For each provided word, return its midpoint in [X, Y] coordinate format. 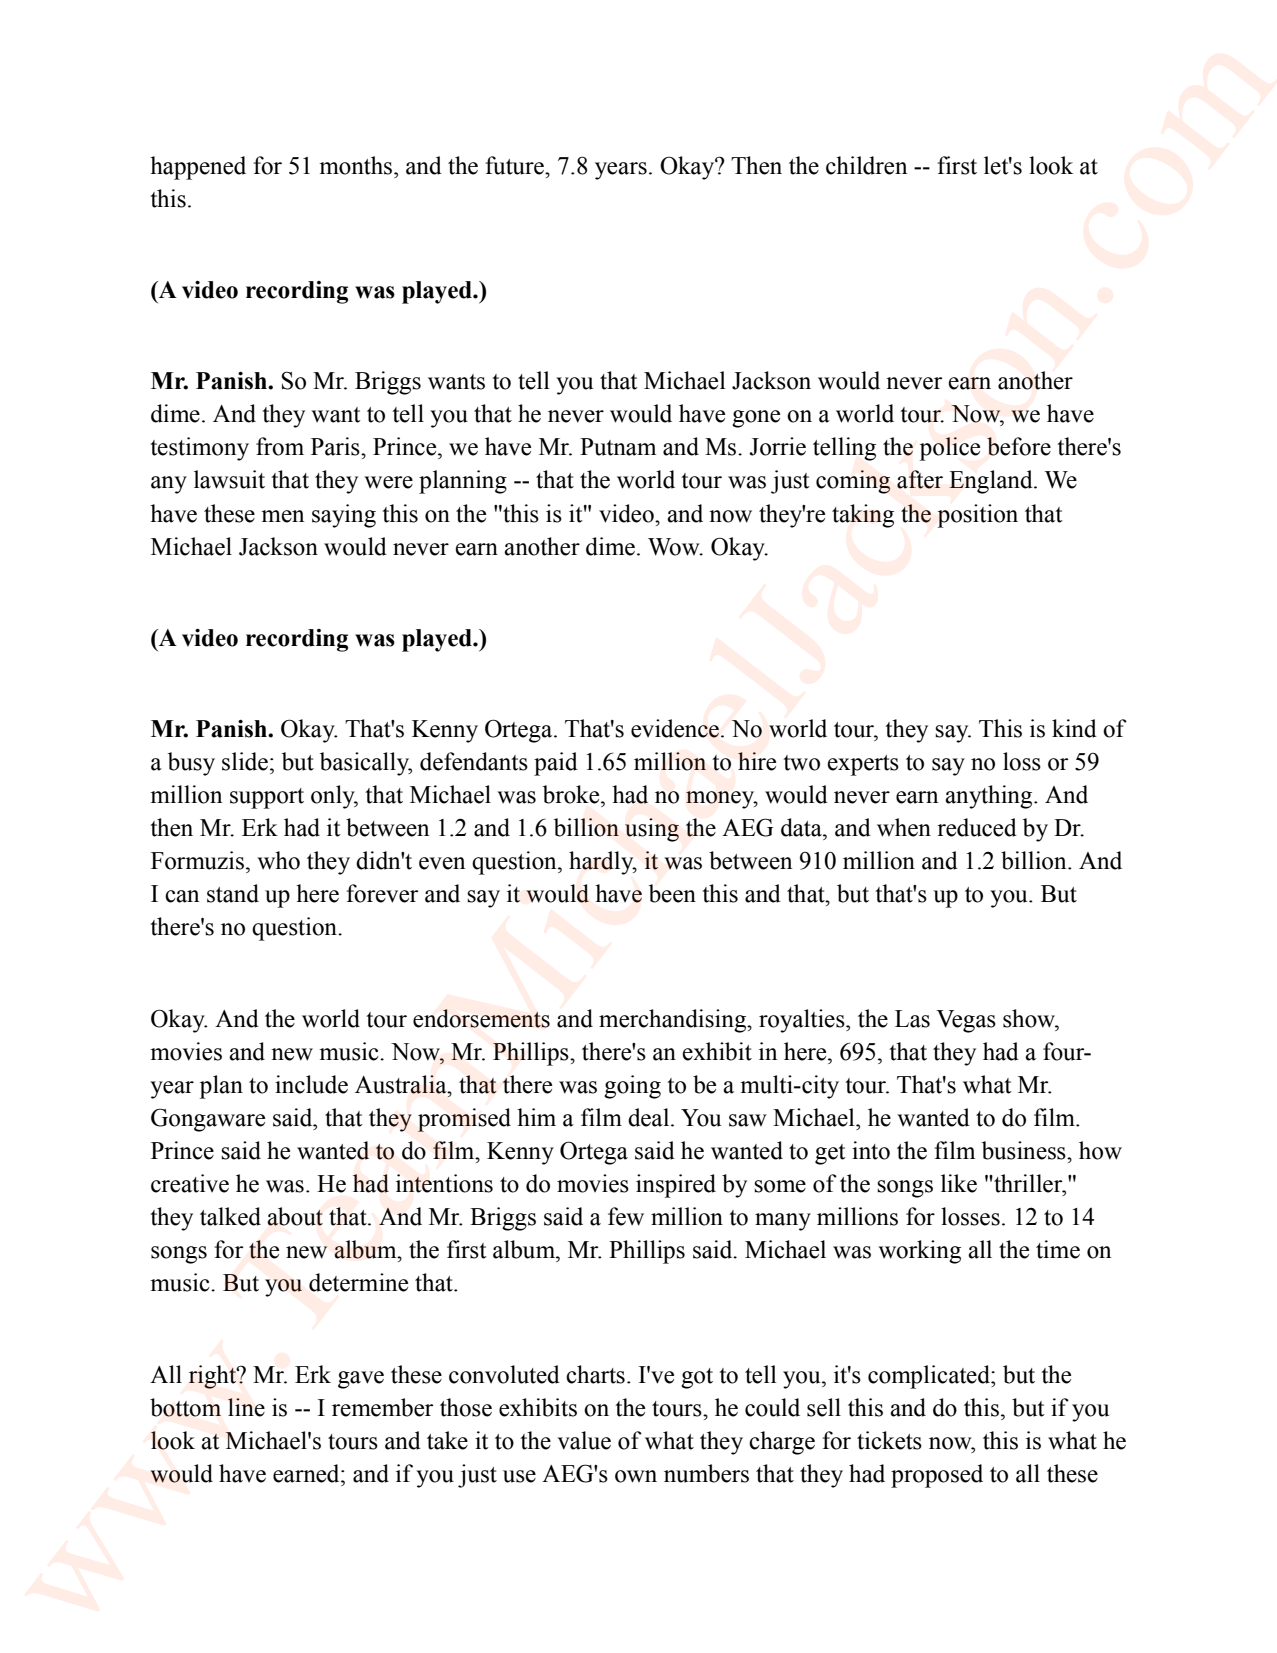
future [516, 165]
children [866, 165]
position [977, 516]
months [357, 165]
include [311, 1084]
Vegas [966, 1021]
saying [344, 516]
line [246, 1407]
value [584, 1440]
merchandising [674, 1021]
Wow [675, 547]
